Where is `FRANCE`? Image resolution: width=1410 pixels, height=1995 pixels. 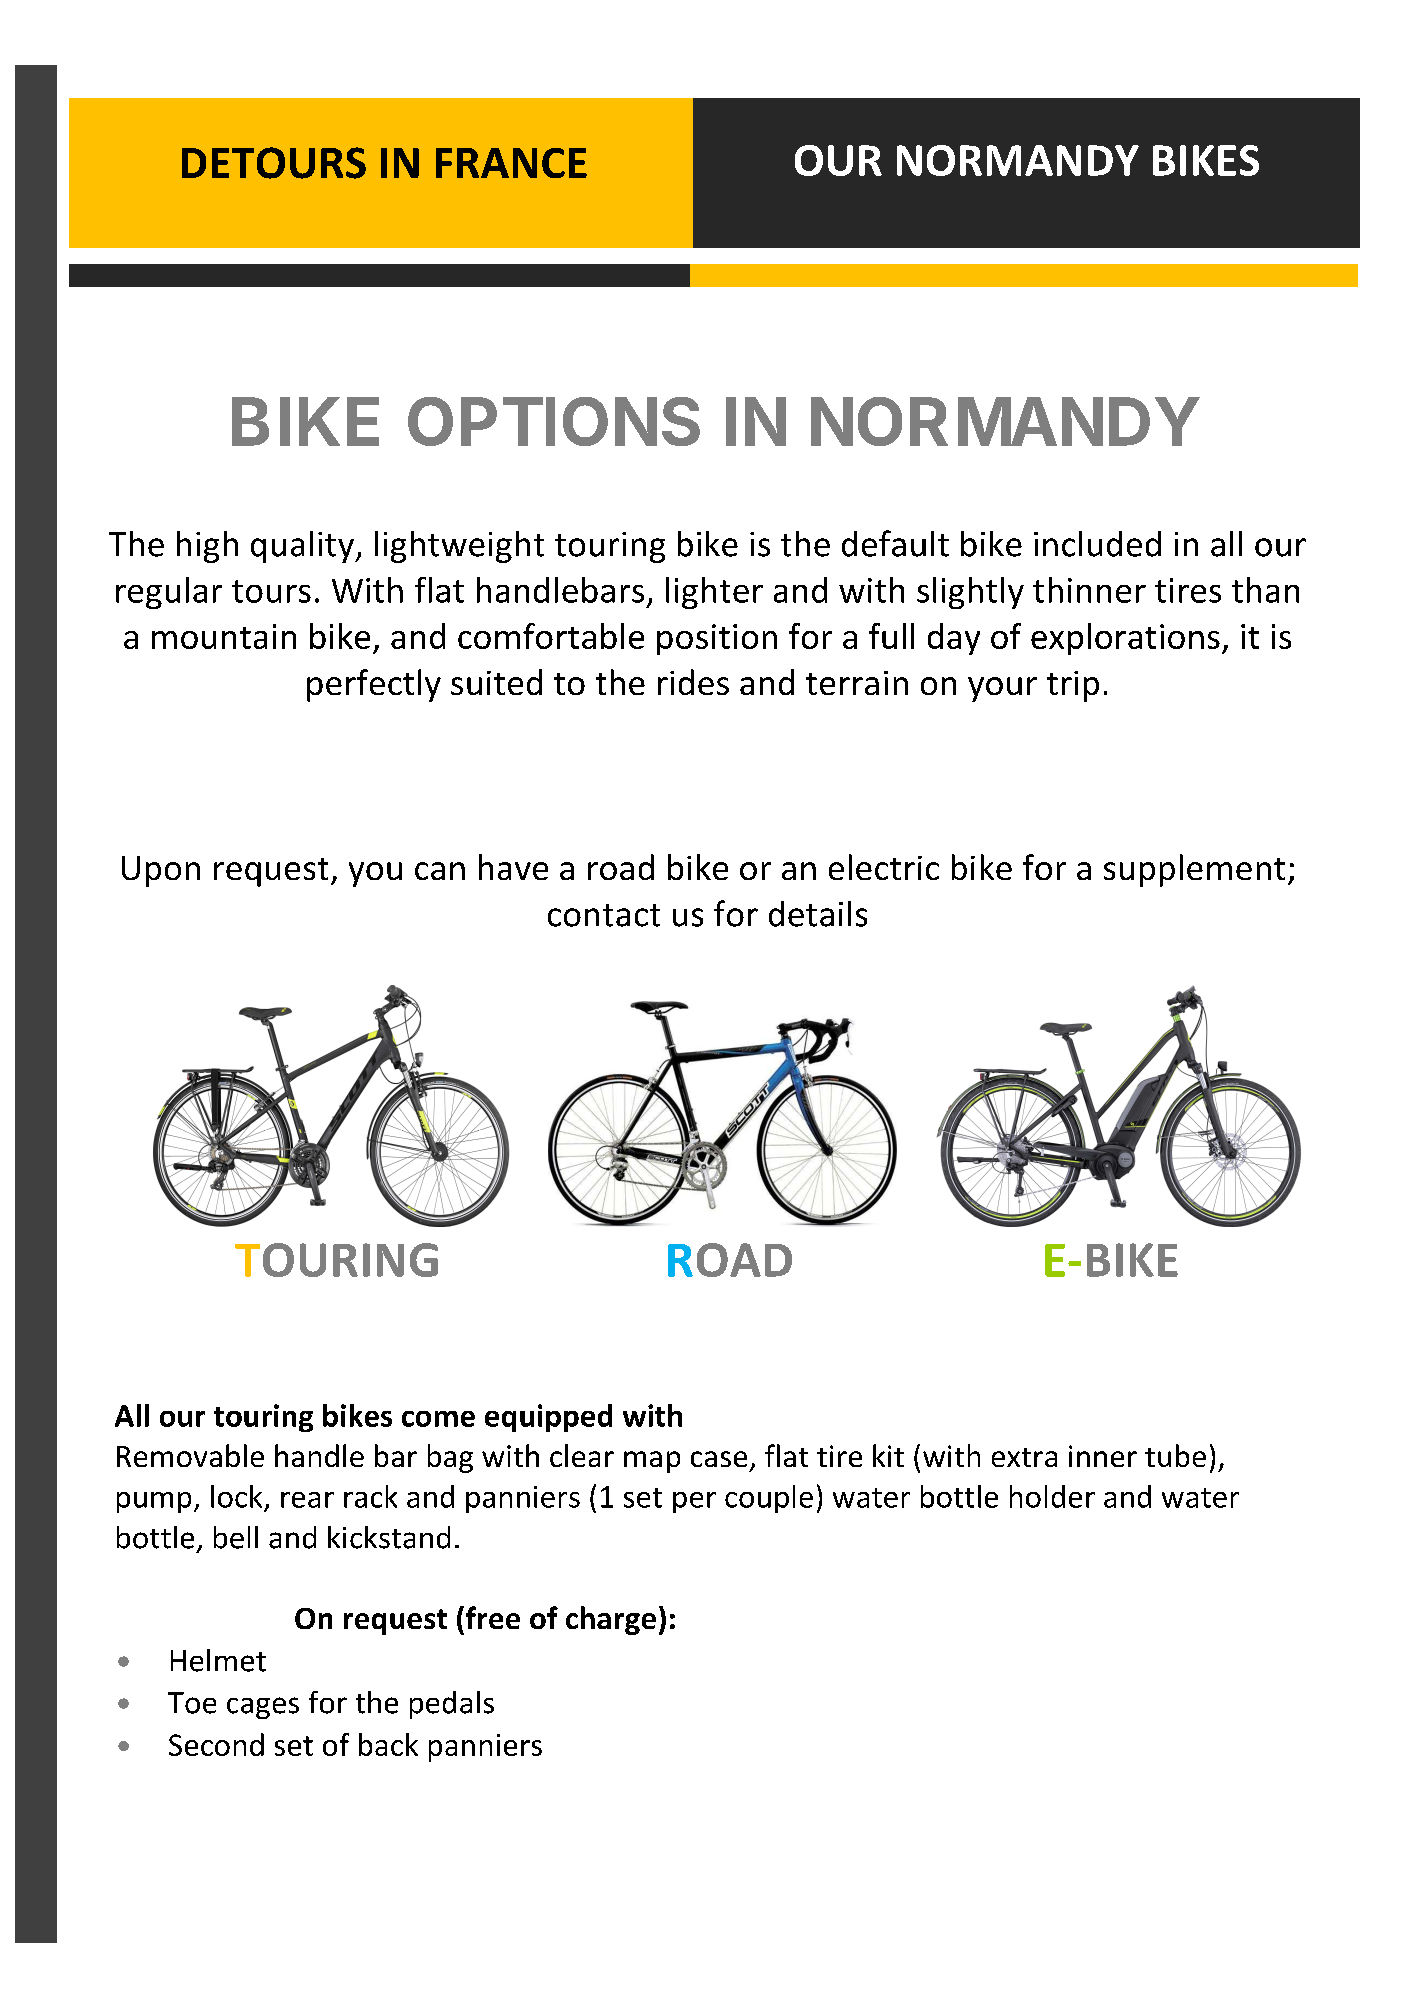 FRANCE is located at coordinates (511, 163).
